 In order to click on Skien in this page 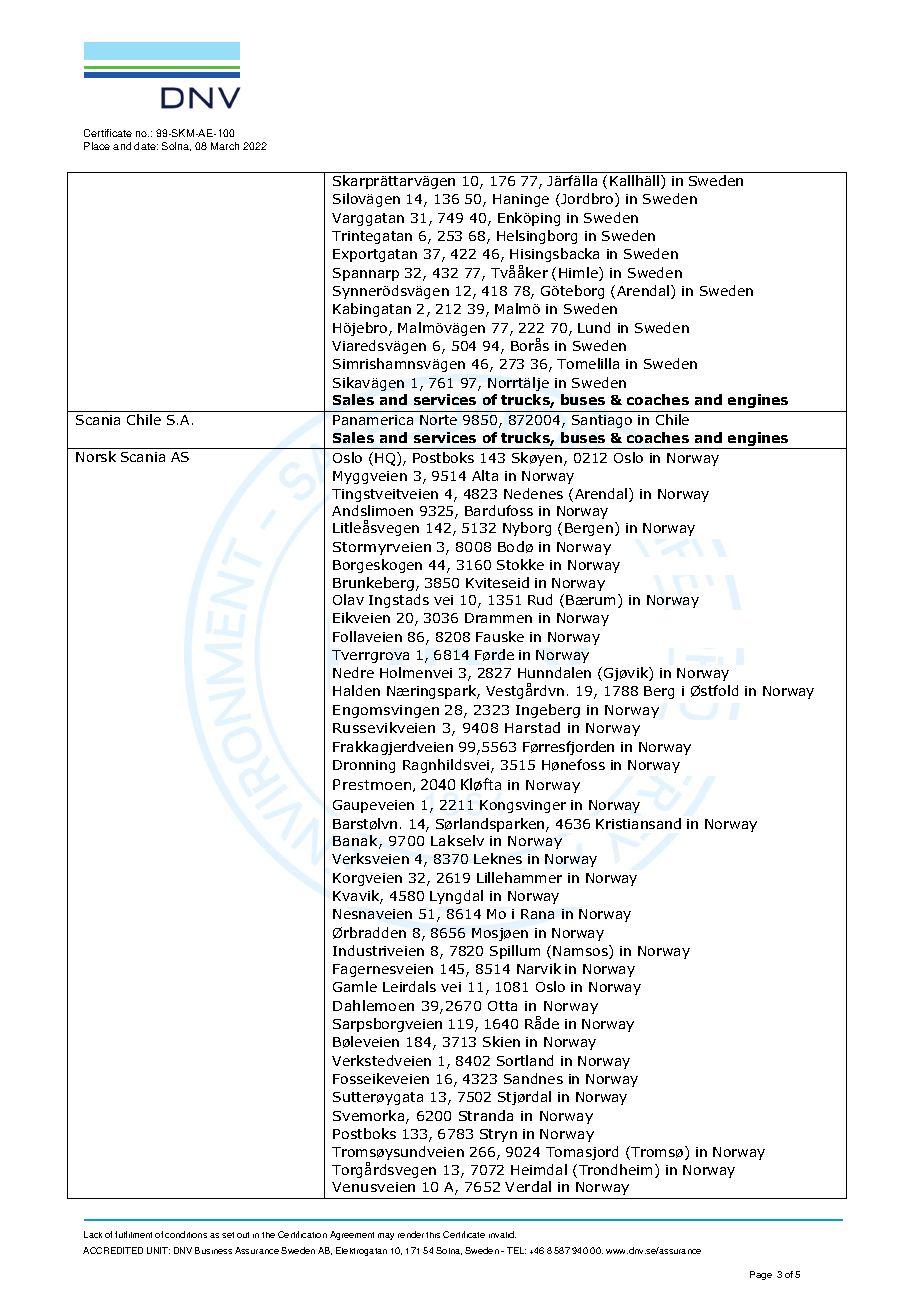, I will do `click(501, 1041)`.
